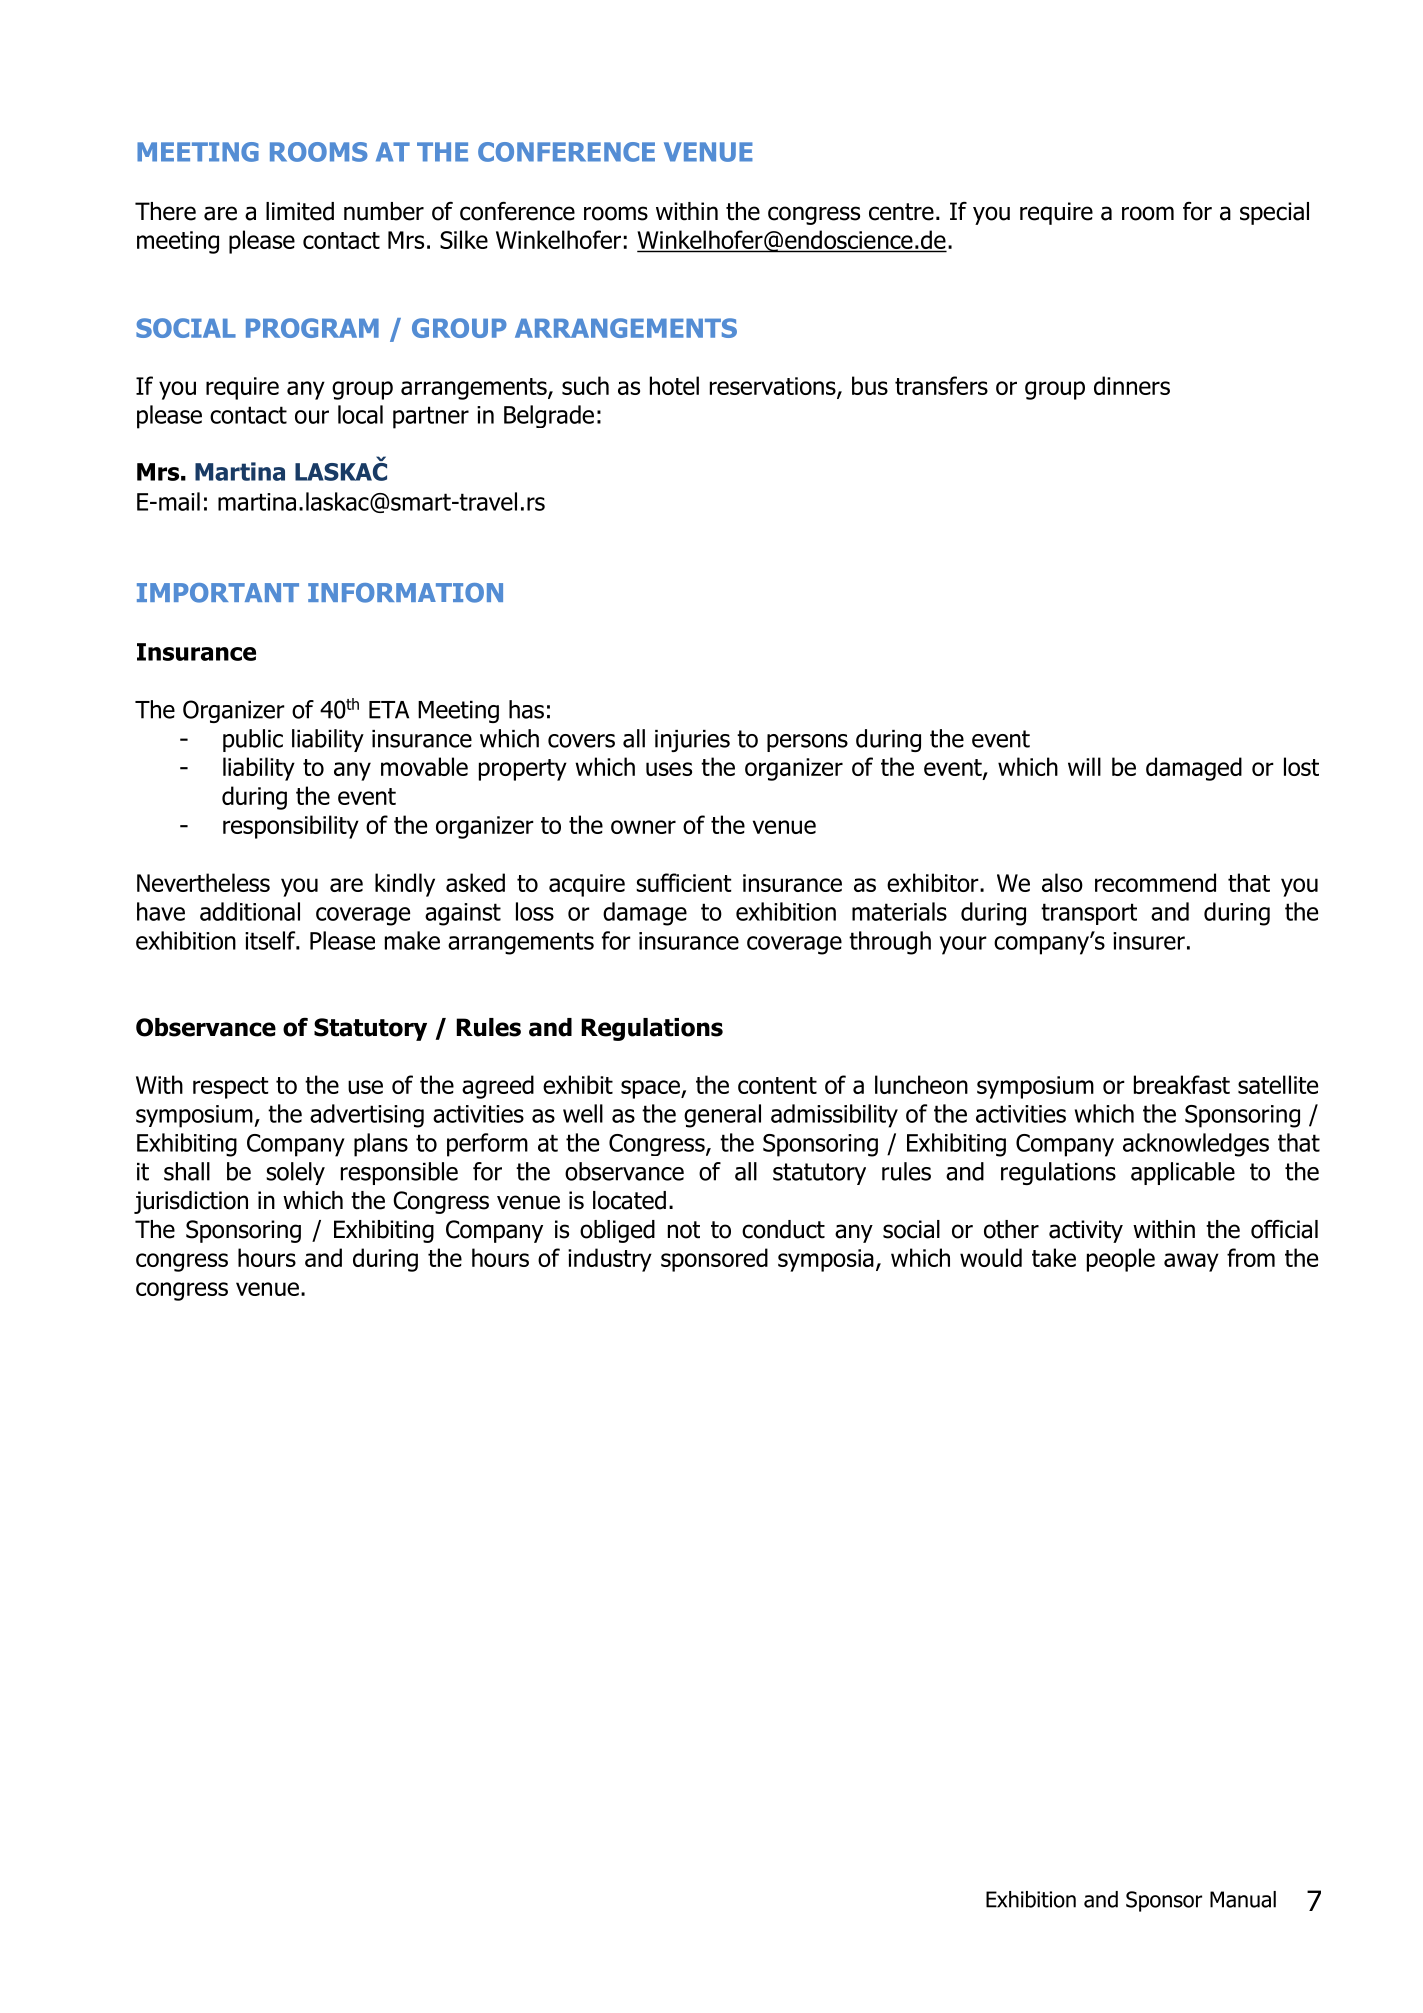  Describe the element at coordinates (1182, 1084) in the image. I see `breakfast` at that location.
